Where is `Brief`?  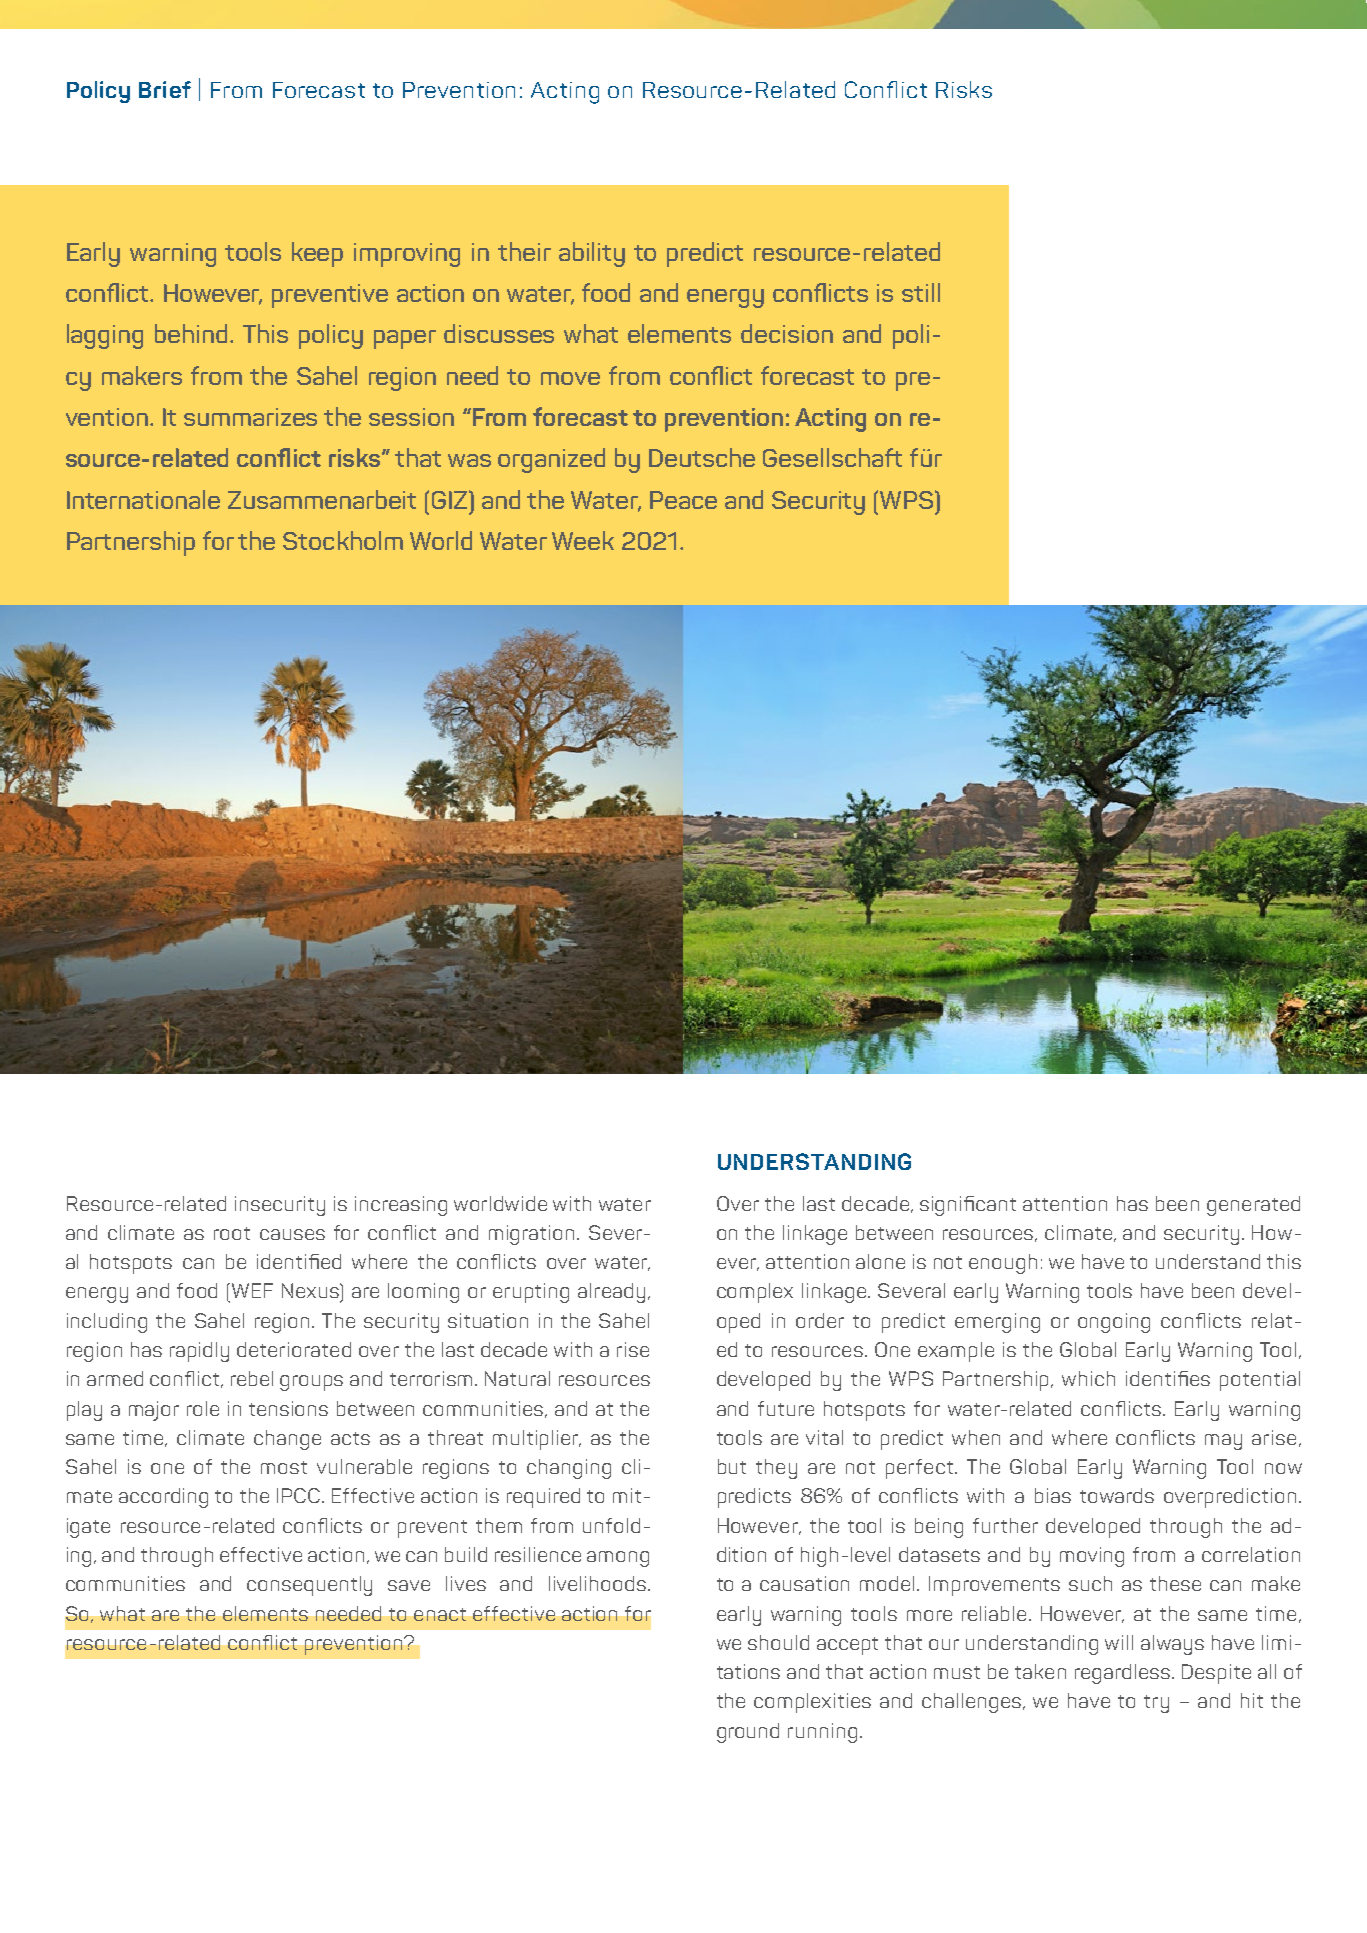 Brief is located at coordinates (165, 89).
